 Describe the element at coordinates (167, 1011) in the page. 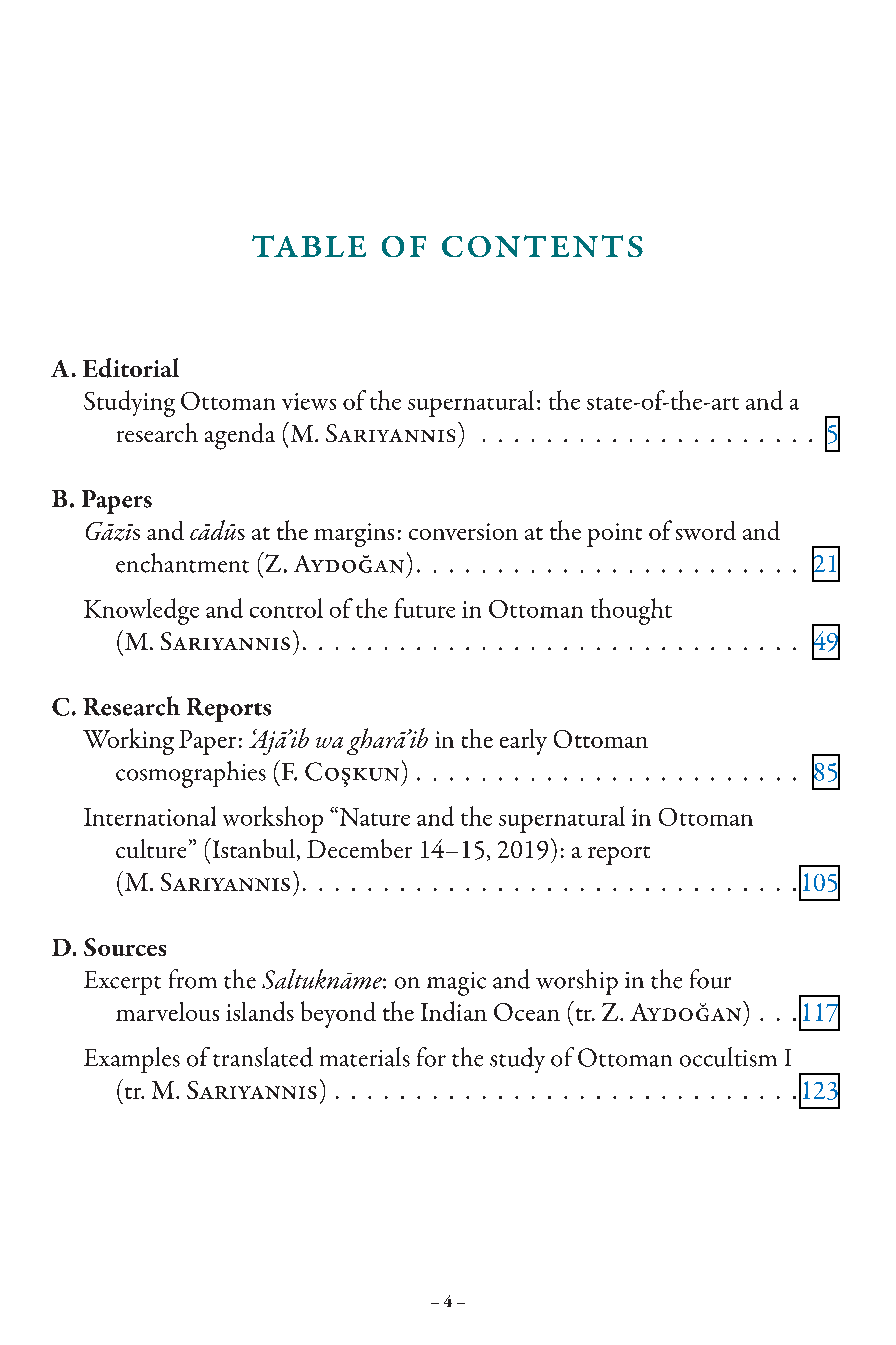

I see `marvelous` at that location.
